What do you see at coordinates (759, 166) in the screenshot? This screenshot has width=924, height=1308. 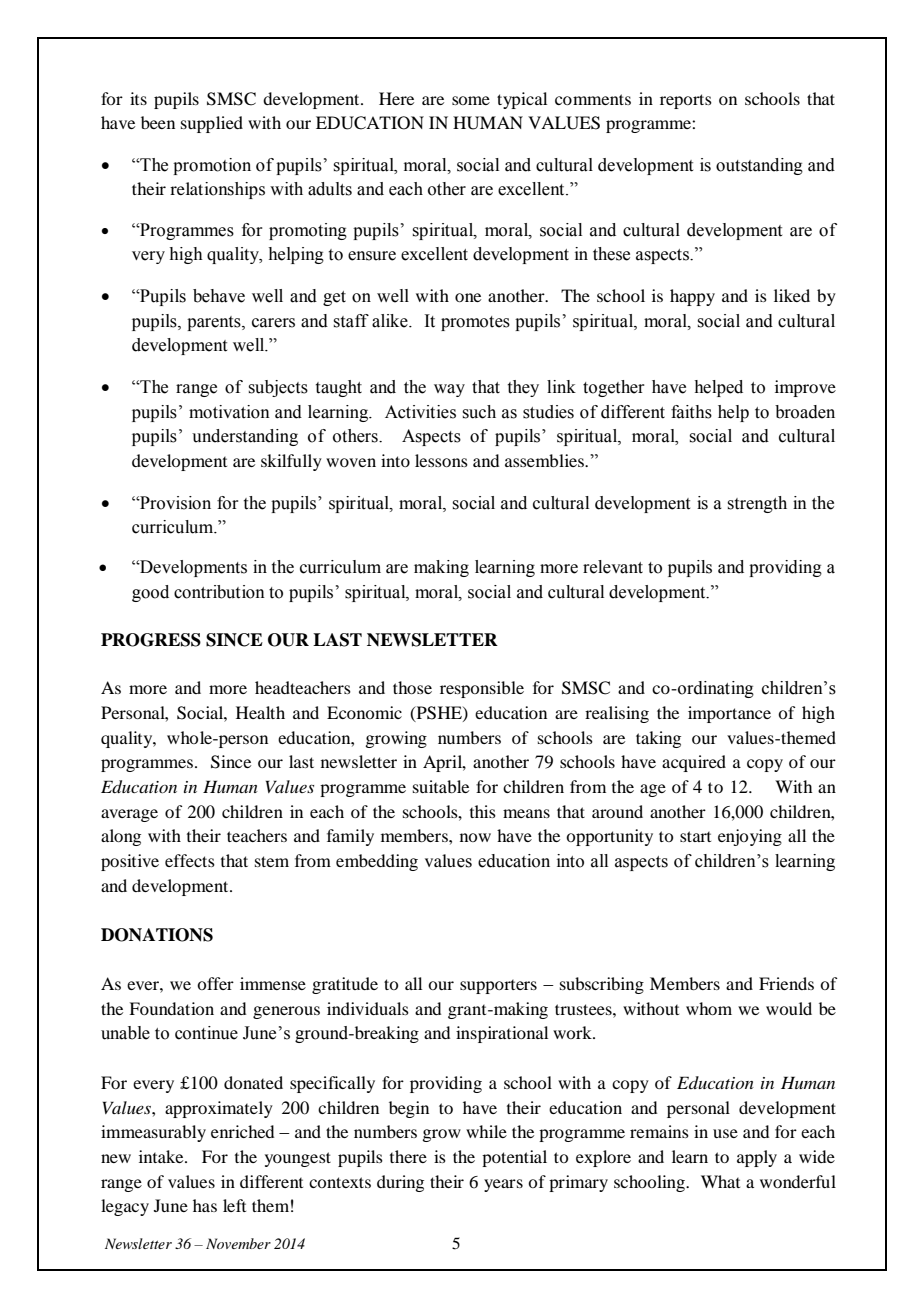 I see `outstanding` at bounding box center [759, 166].
